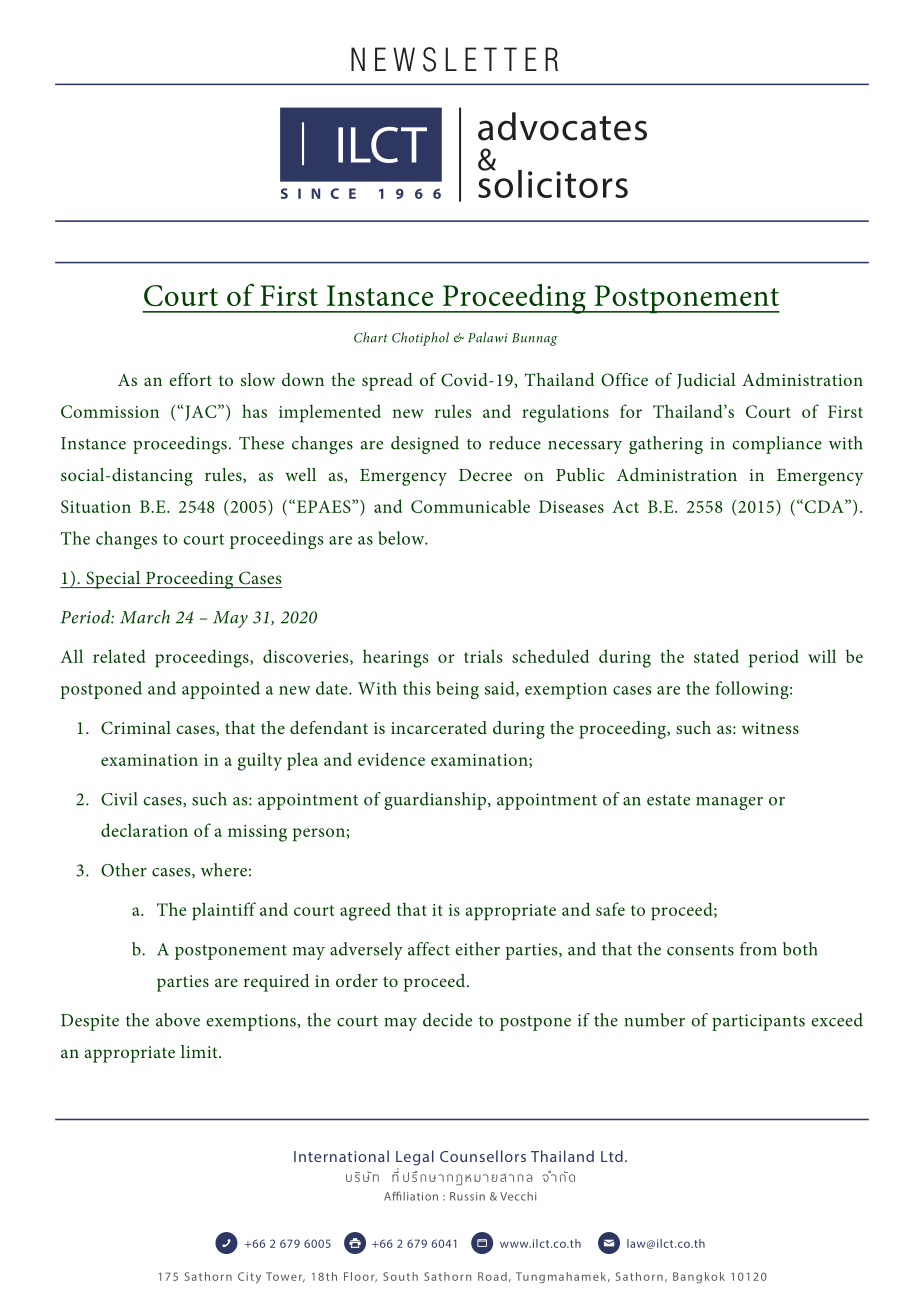  I want to click on Other, so click(124, 870).
